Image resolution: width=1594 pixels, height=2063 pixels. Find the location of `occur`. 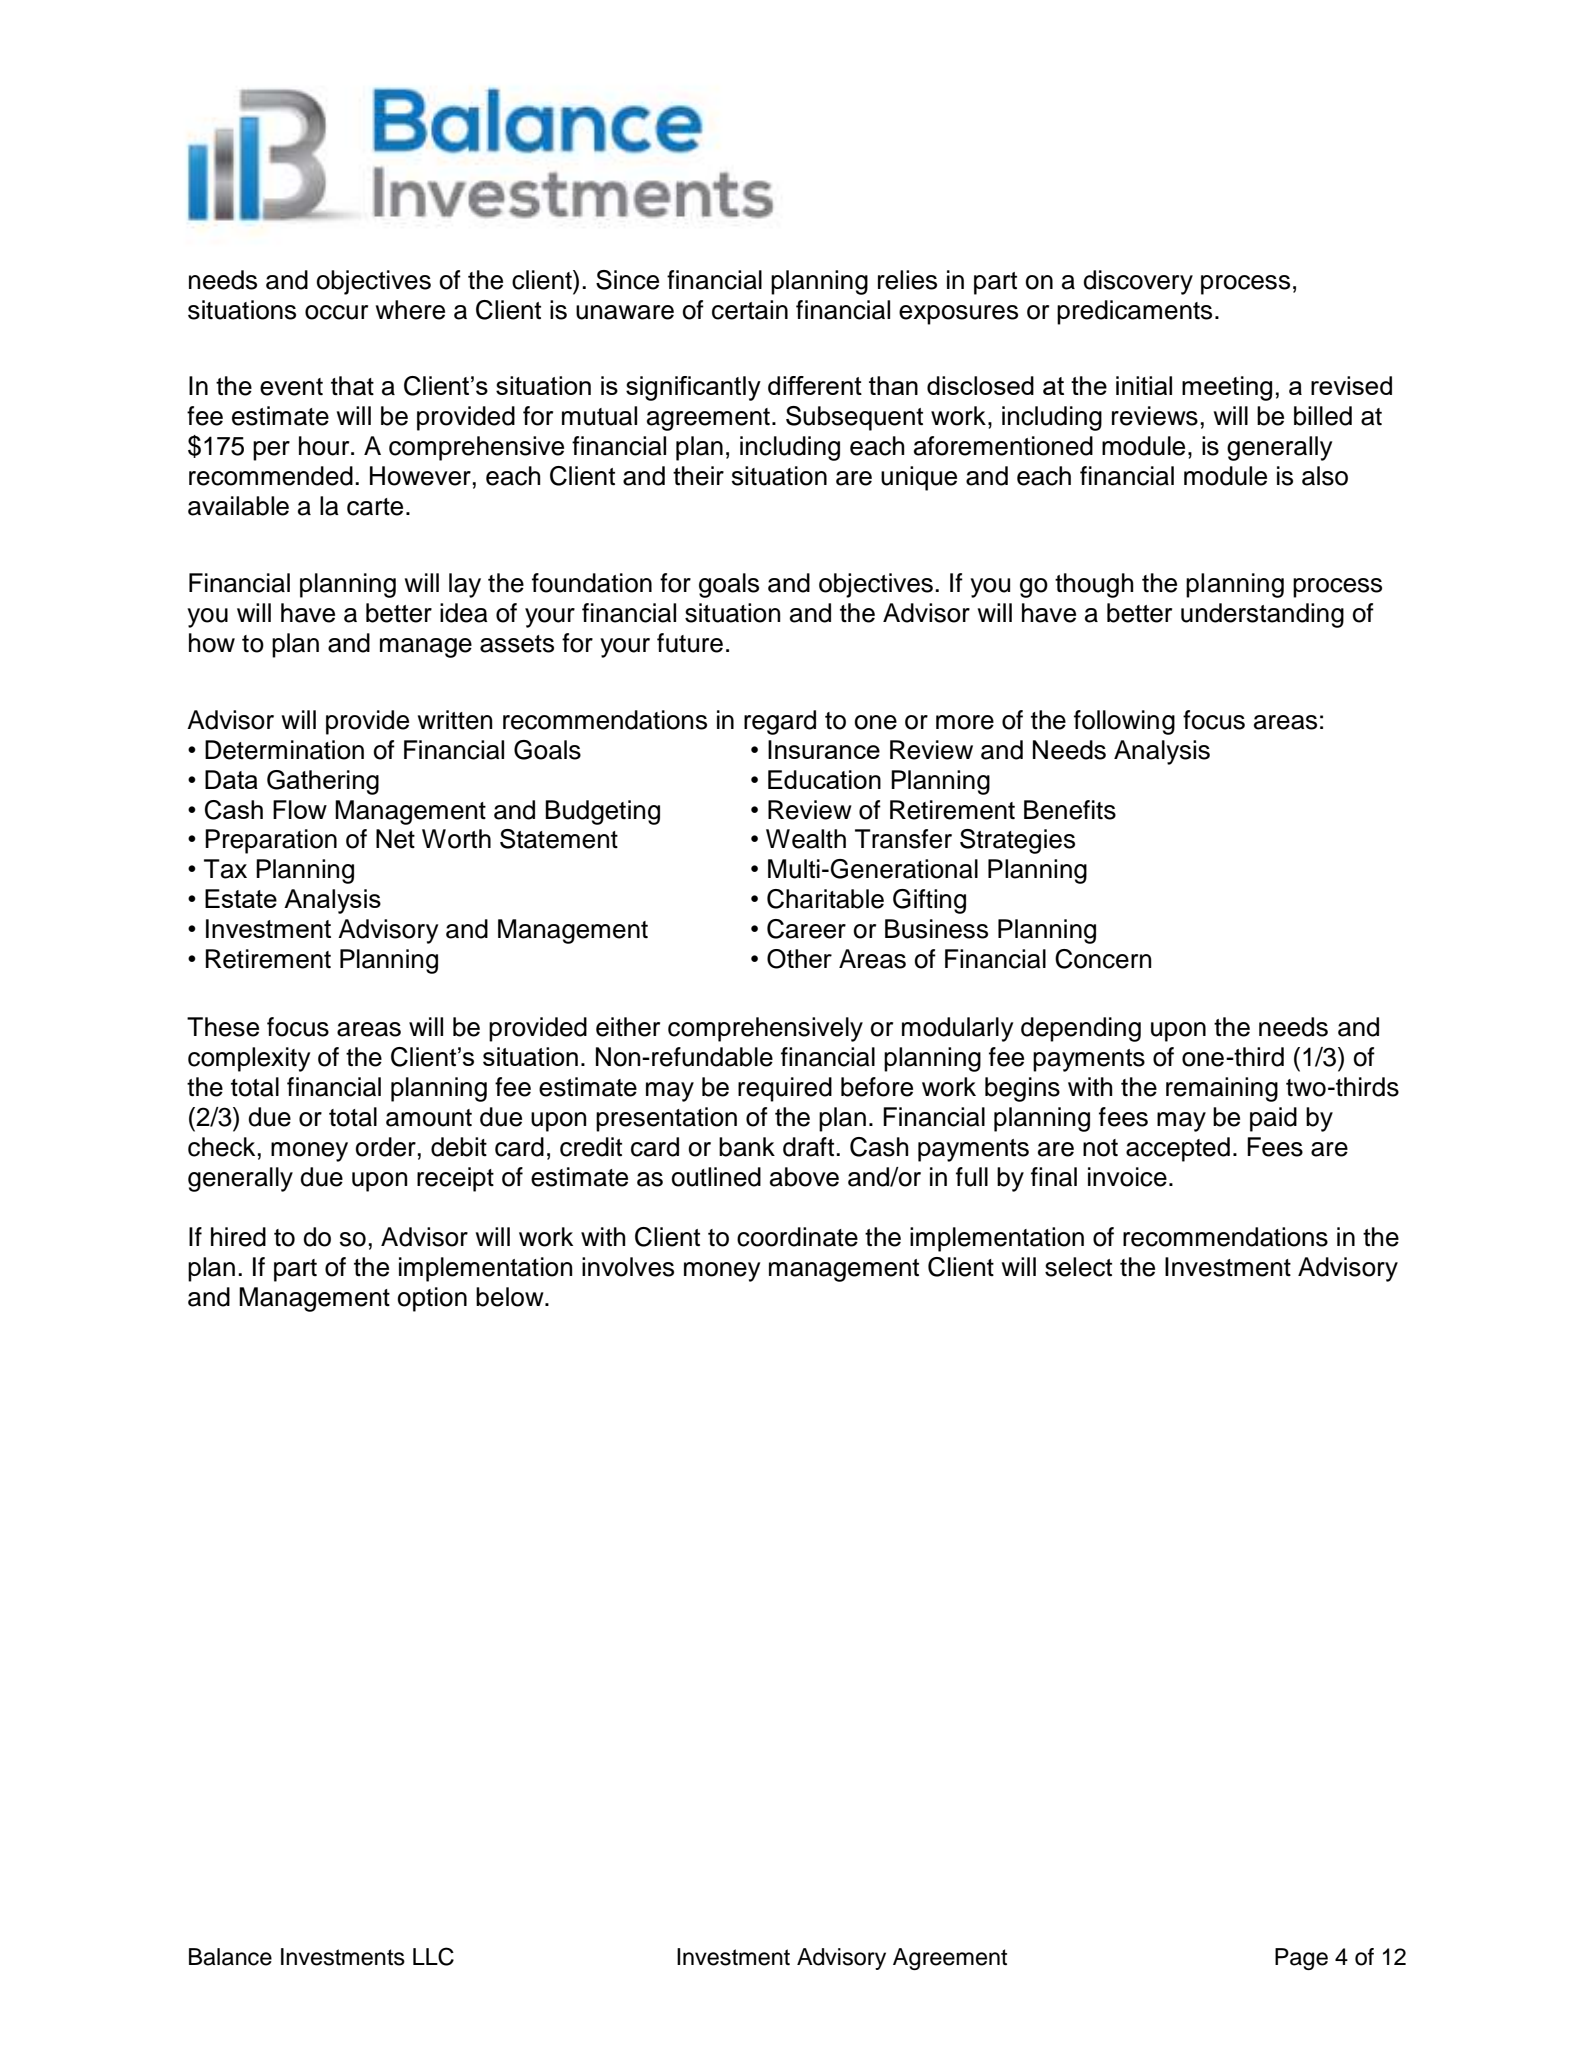

occur is located at coordinates (336, 312).
